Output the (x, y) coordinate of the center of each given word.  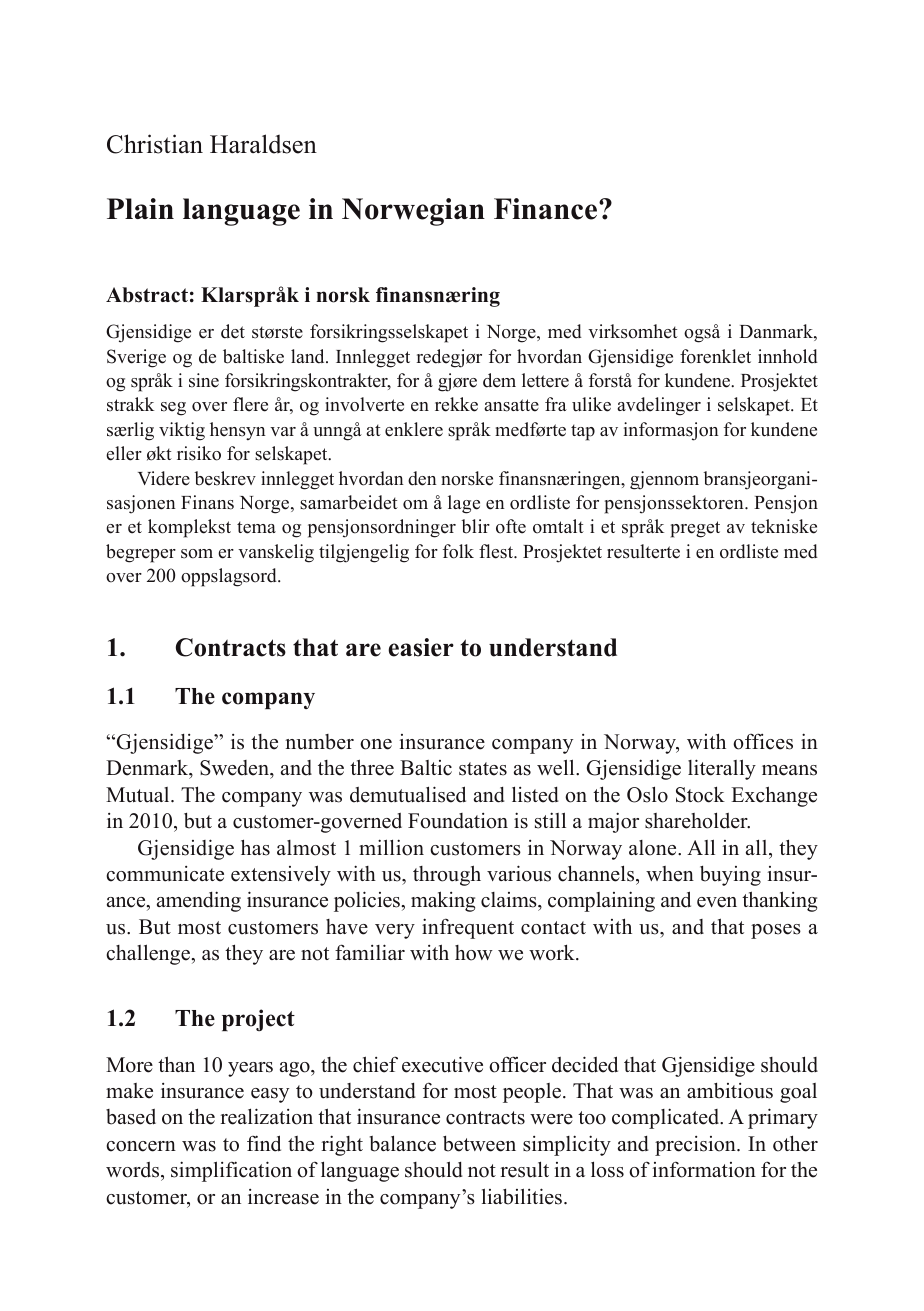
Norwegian (413, 212)
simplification (231, 1171)
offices (763, 741)
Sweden (235, 769)
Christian (155, 144)
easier (421, 647)
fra (556, 404)
